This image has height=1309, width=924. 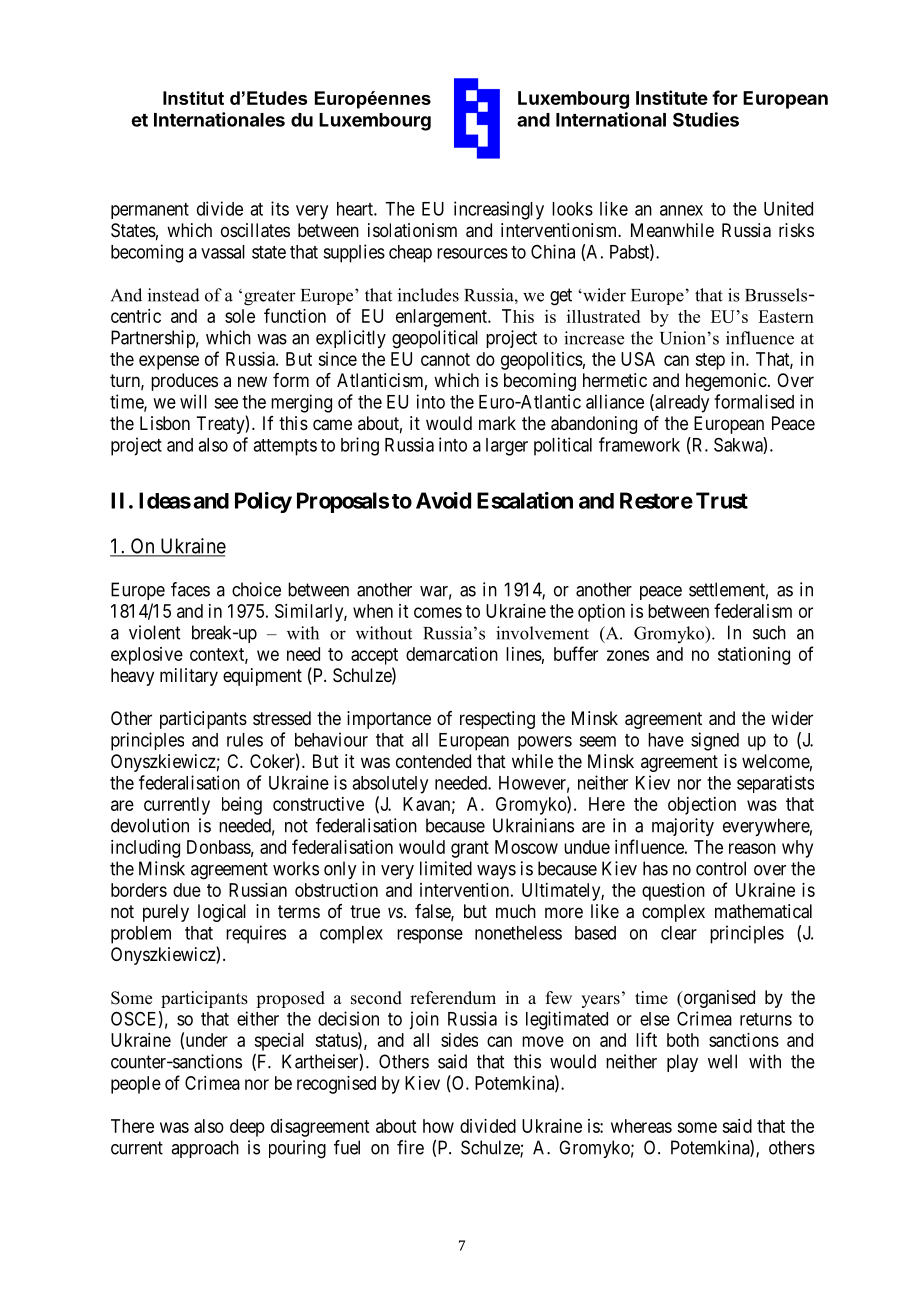 What do you see at coordinates (410, 1147) in the image?
I see `fire` at bounding box center [410, 1147].
